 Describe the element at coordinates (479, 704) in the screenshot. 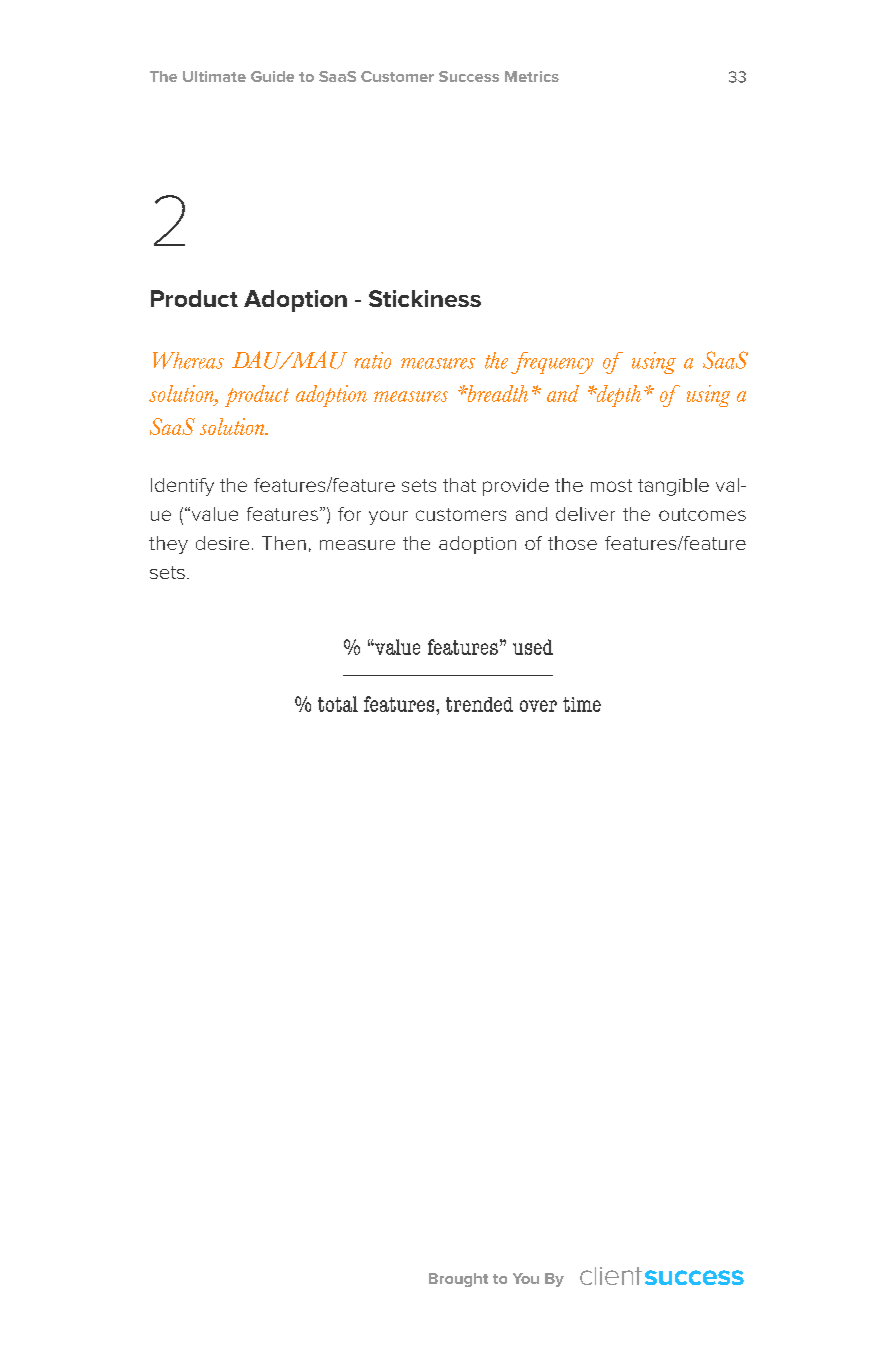

I see `trended` at that location.
